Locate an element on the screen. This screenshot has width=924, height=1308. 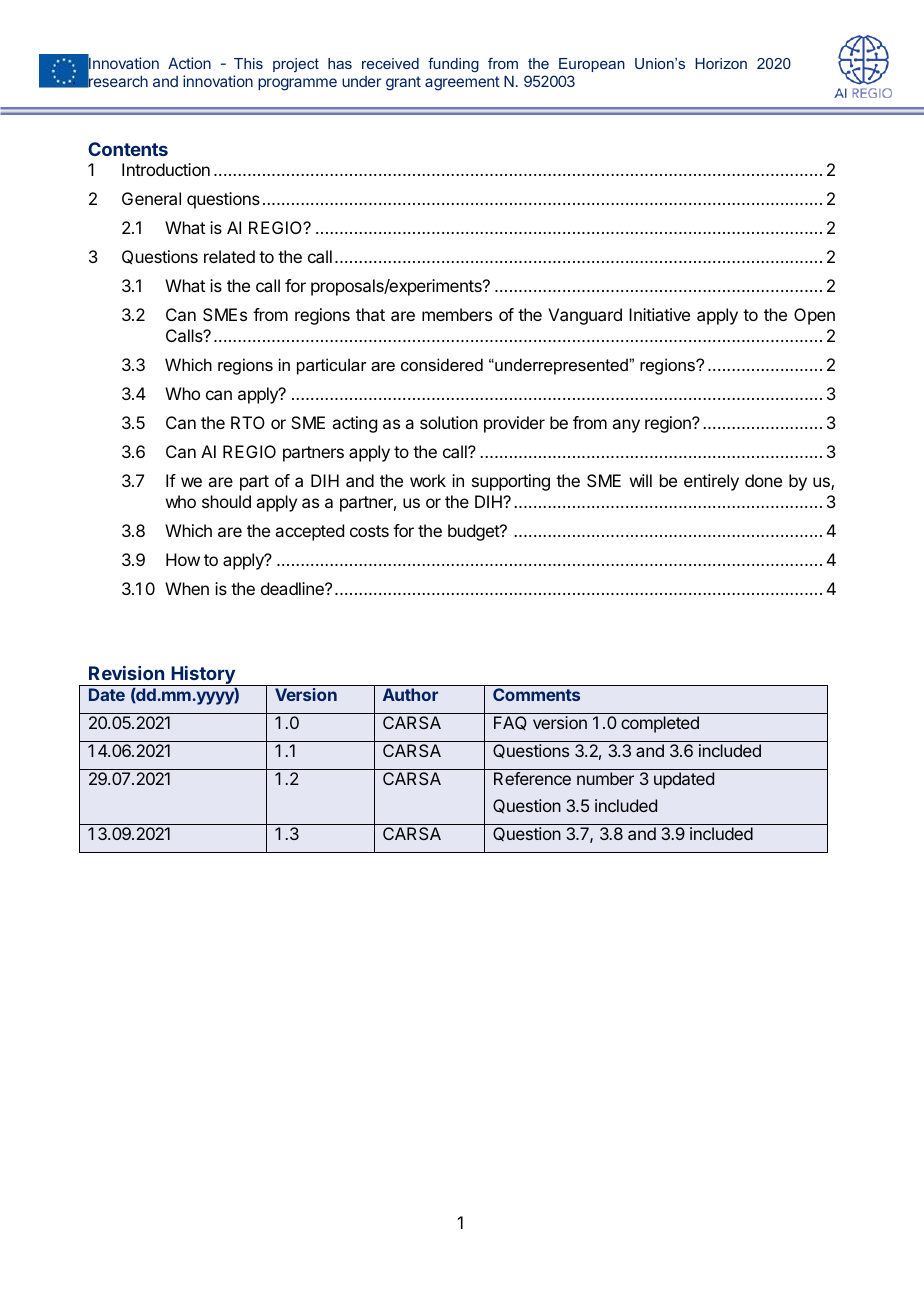
entirely is located at coordinates (711, 482).
